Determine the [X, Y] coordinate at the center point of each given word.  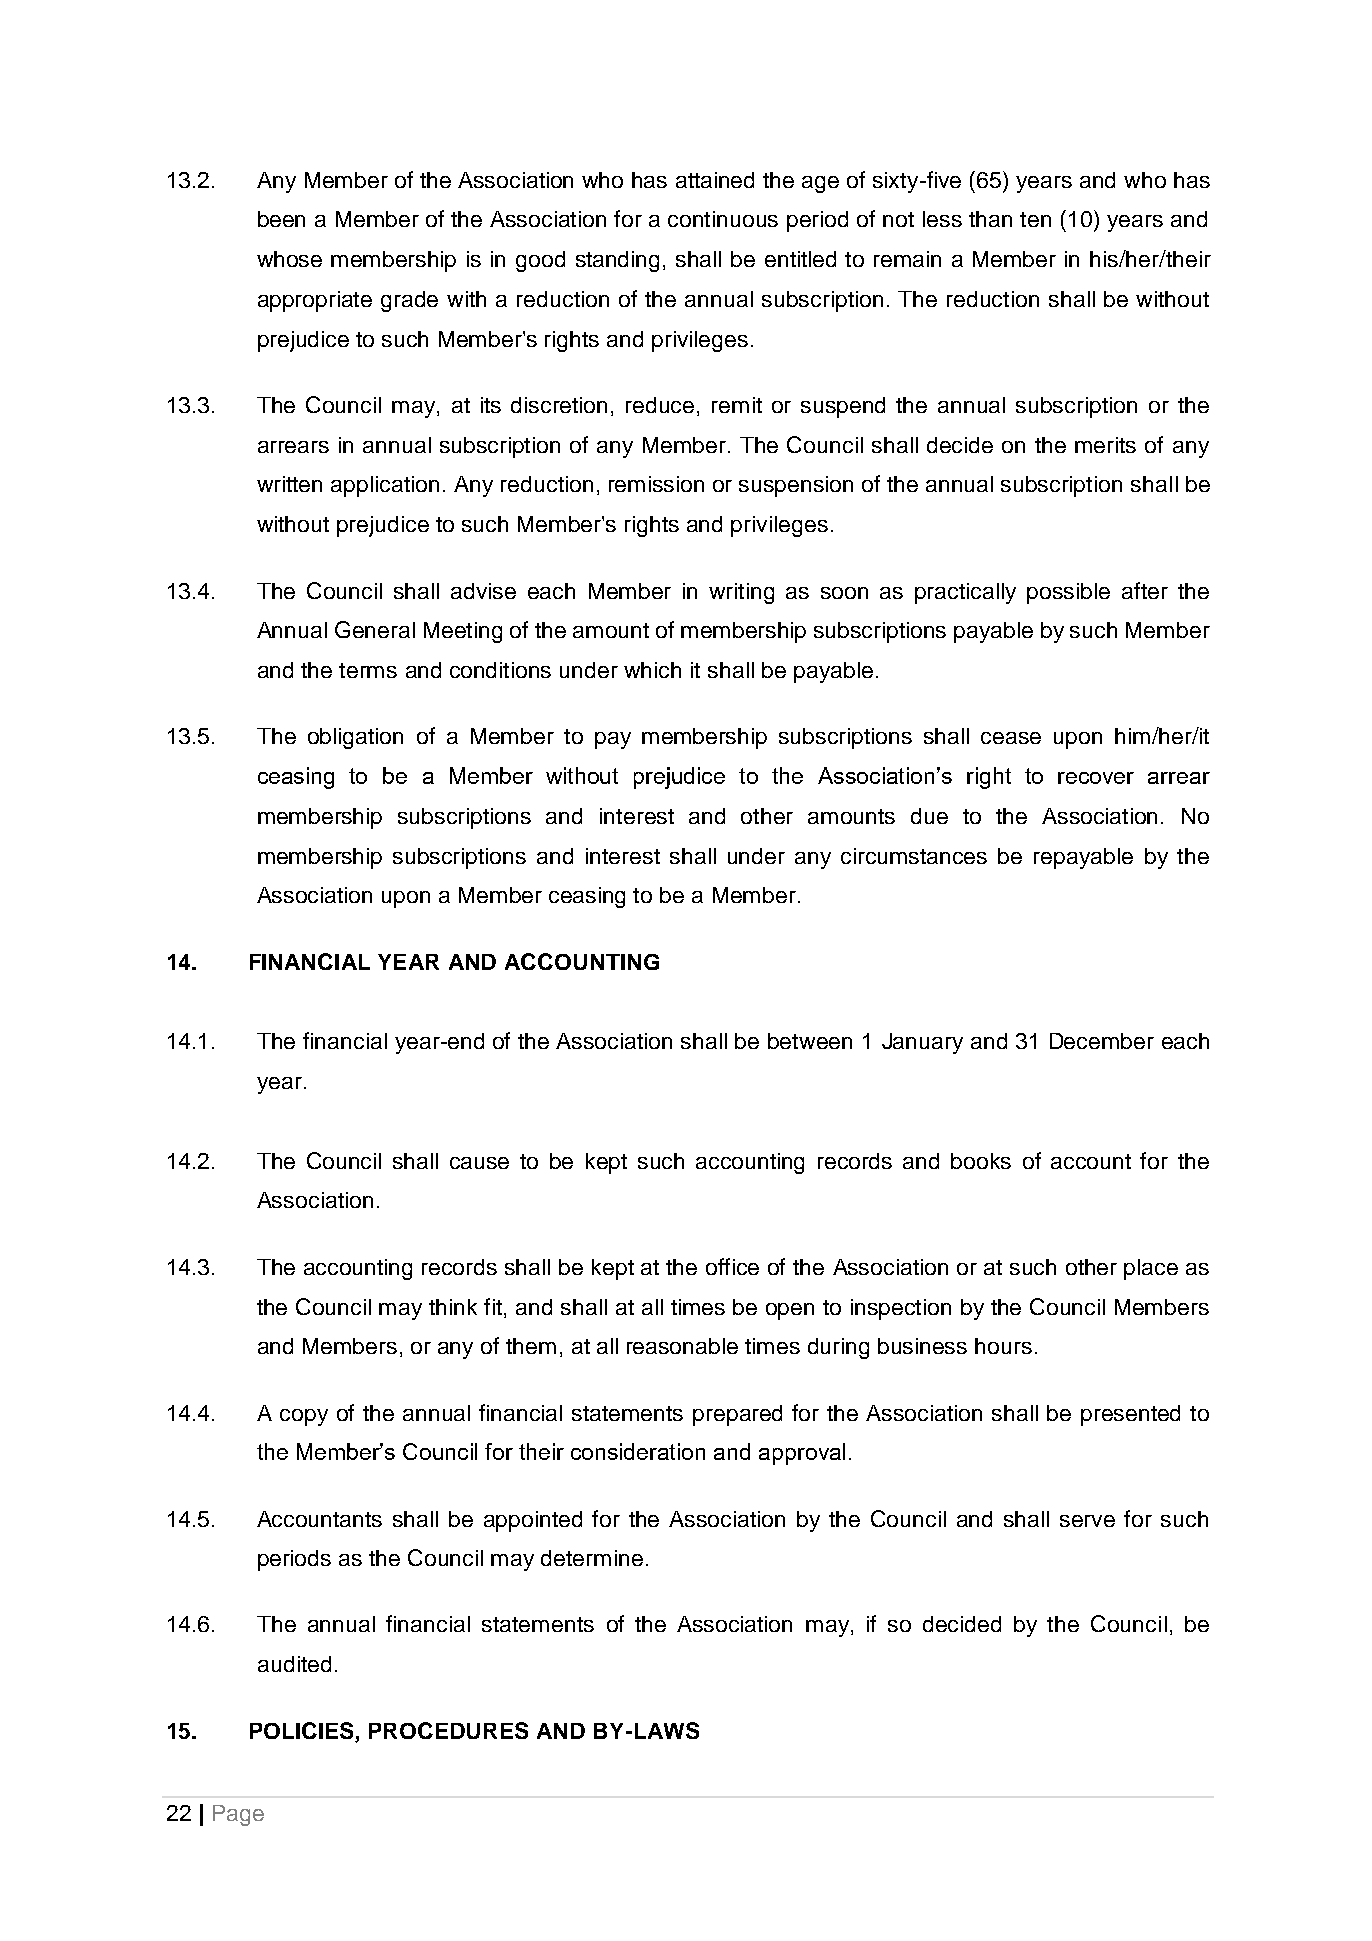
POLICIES [303, 1732]
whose [289, 259]
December [1102, 1041]
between [810, 1041]
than [990, 219]
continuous [723, 219]
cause [479, 1163]
